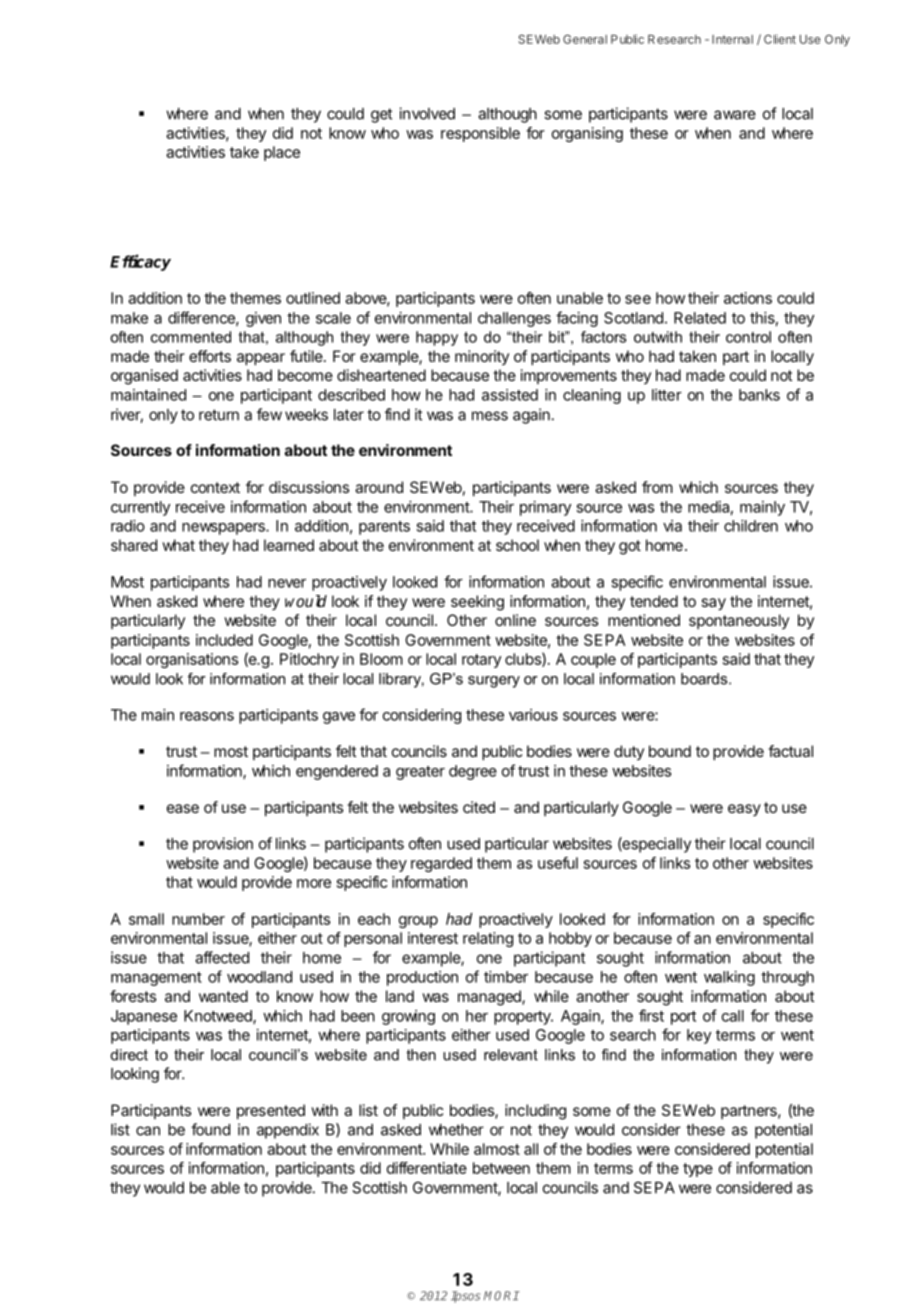 This document has height=1308, width=924. What do you see at coordinates (667, 395) in the document?
I see `litter` at bounding box center [667, 395].
